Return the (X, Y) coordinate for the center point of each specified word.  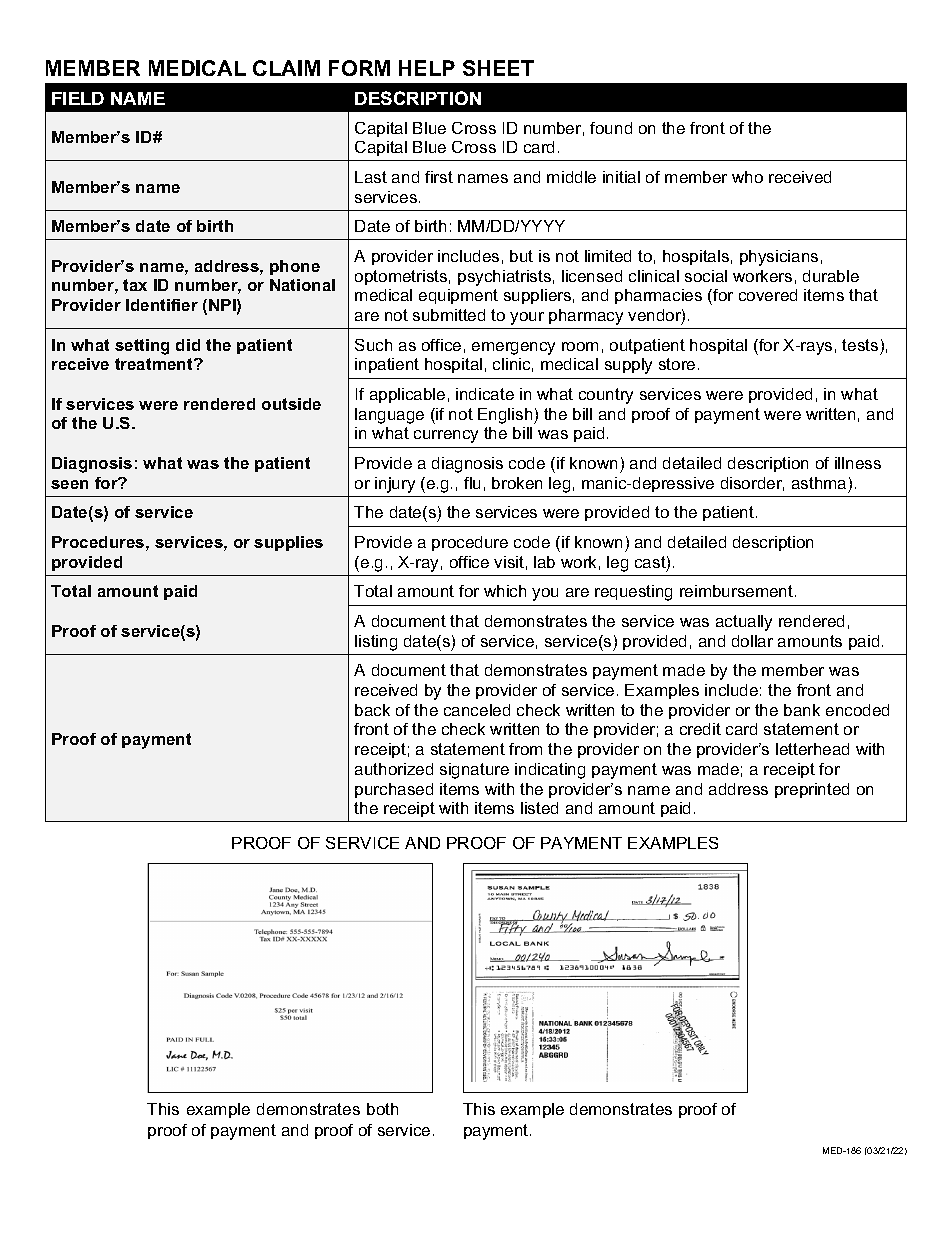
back (372, 710)
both (382, 1109)
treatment (155, 364)
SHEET (498, 68)
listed (539, 808)
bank (802, 710)
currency (446, 436)
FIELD (78, 98)
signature (474, 771)
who (747, 177)
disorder (752, 484)
